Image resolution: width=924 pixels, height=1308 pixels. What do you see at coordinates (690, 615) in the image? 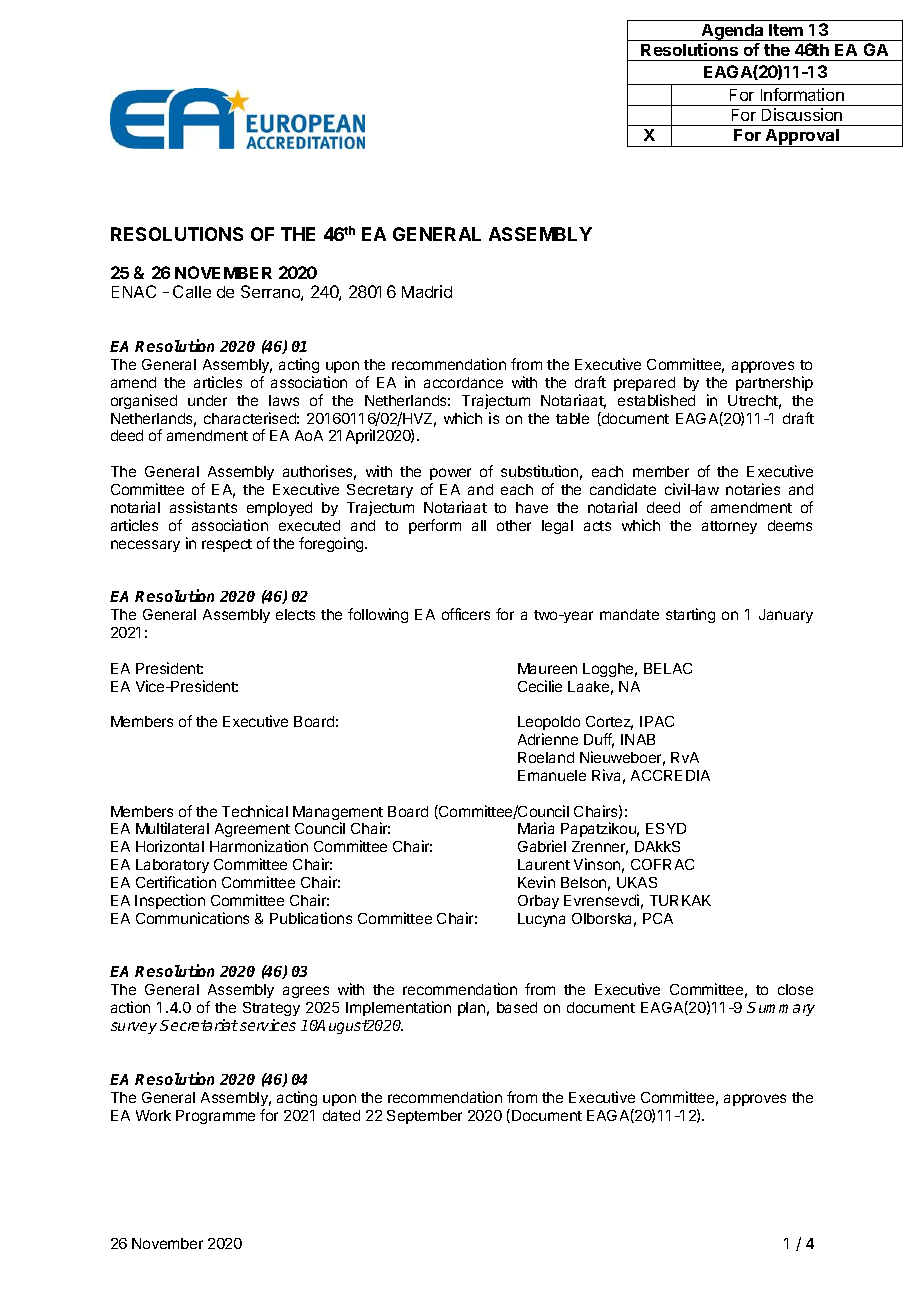
I see `starting` at bounding box center [690, 615].
